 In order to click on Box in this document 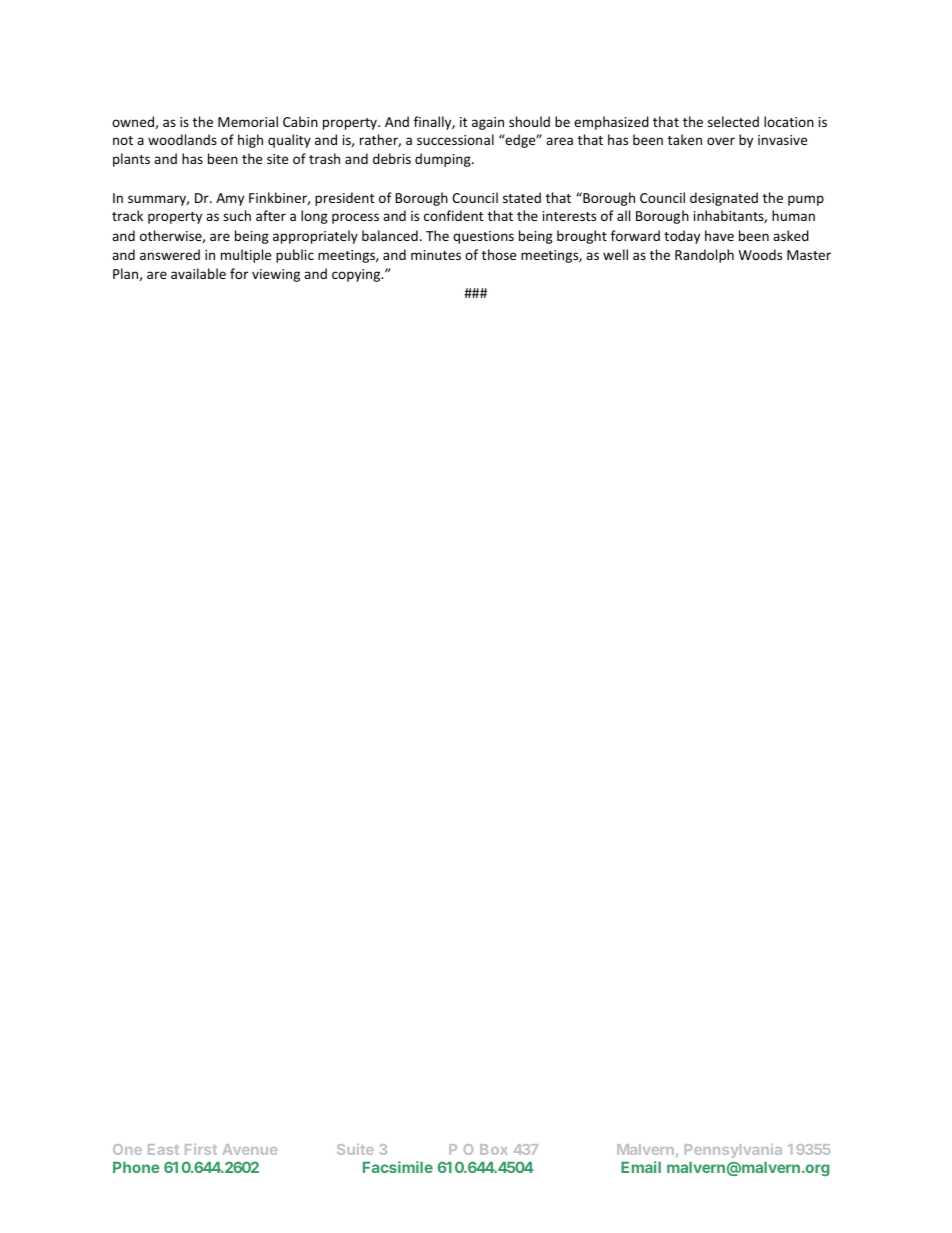, I will do `click(494, 1149)`.
